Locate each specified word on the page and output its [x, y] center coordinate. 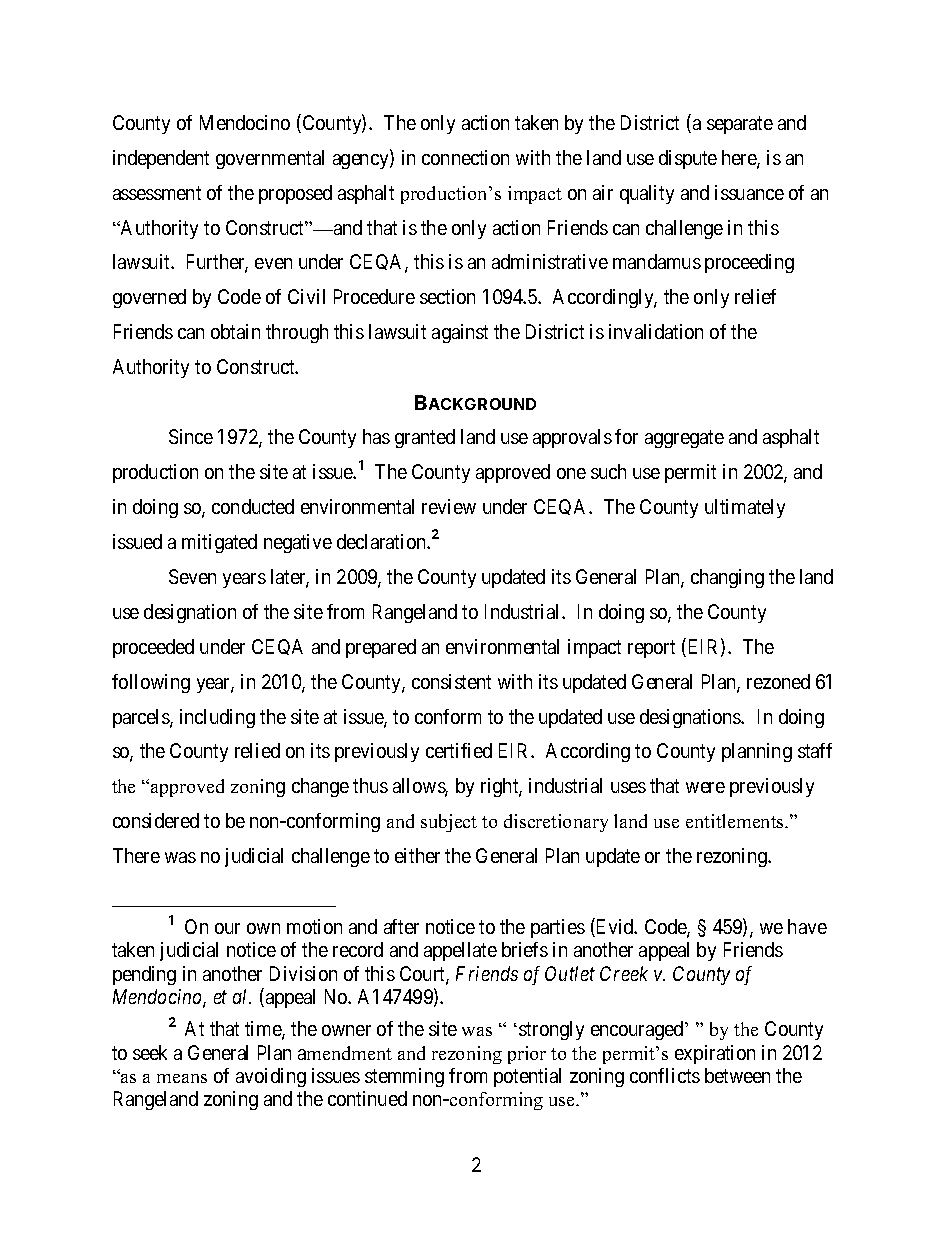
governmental [270, 159]
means [182, 1078]
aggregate [684, 439]
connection [465, 157]
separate [740, 125]
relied [257, 750]
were [705, 787]
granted [425, 438]
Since [191, 436]
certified [459, 750]
